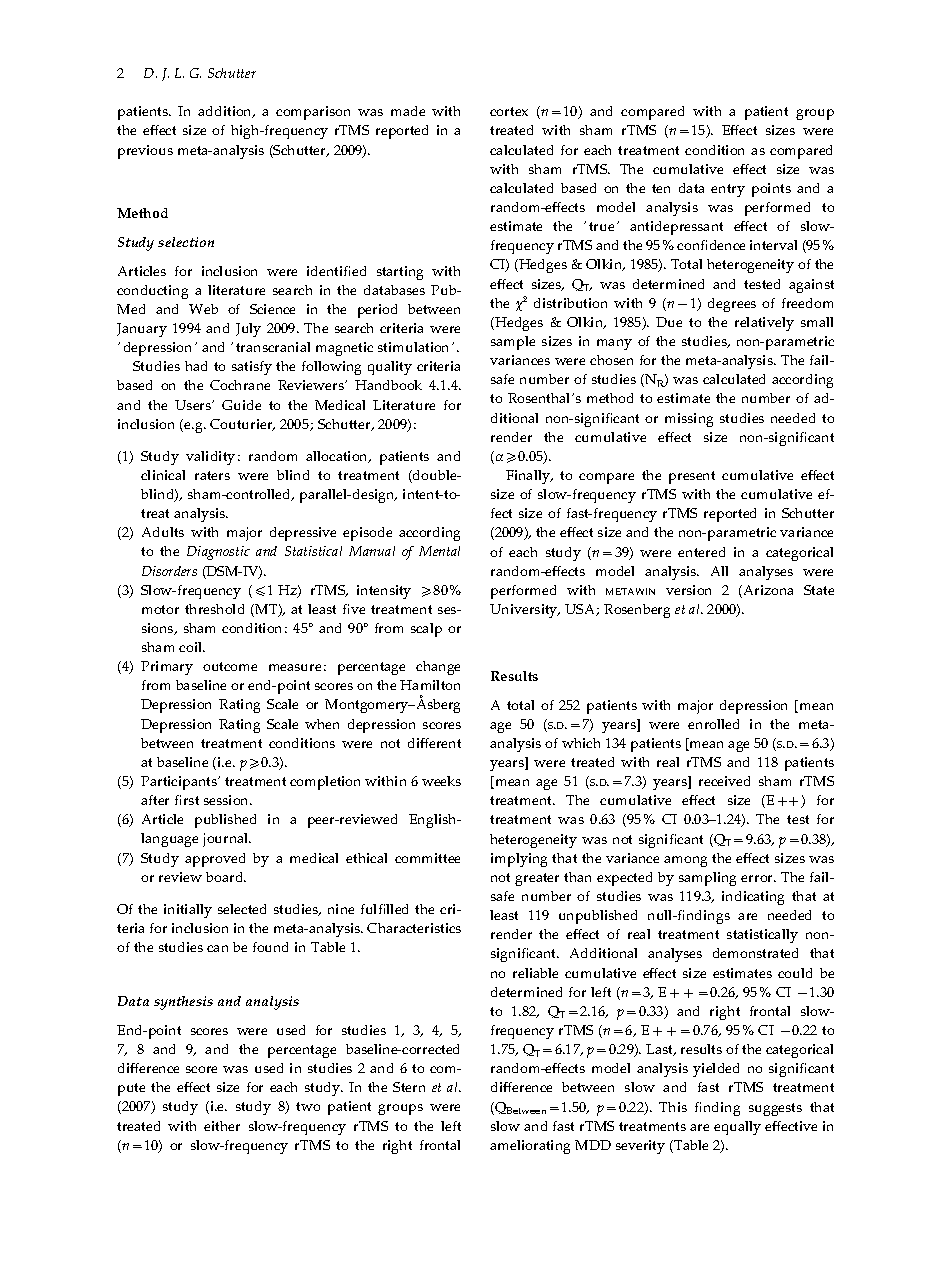  I want to click on session, so click(228, 800).
